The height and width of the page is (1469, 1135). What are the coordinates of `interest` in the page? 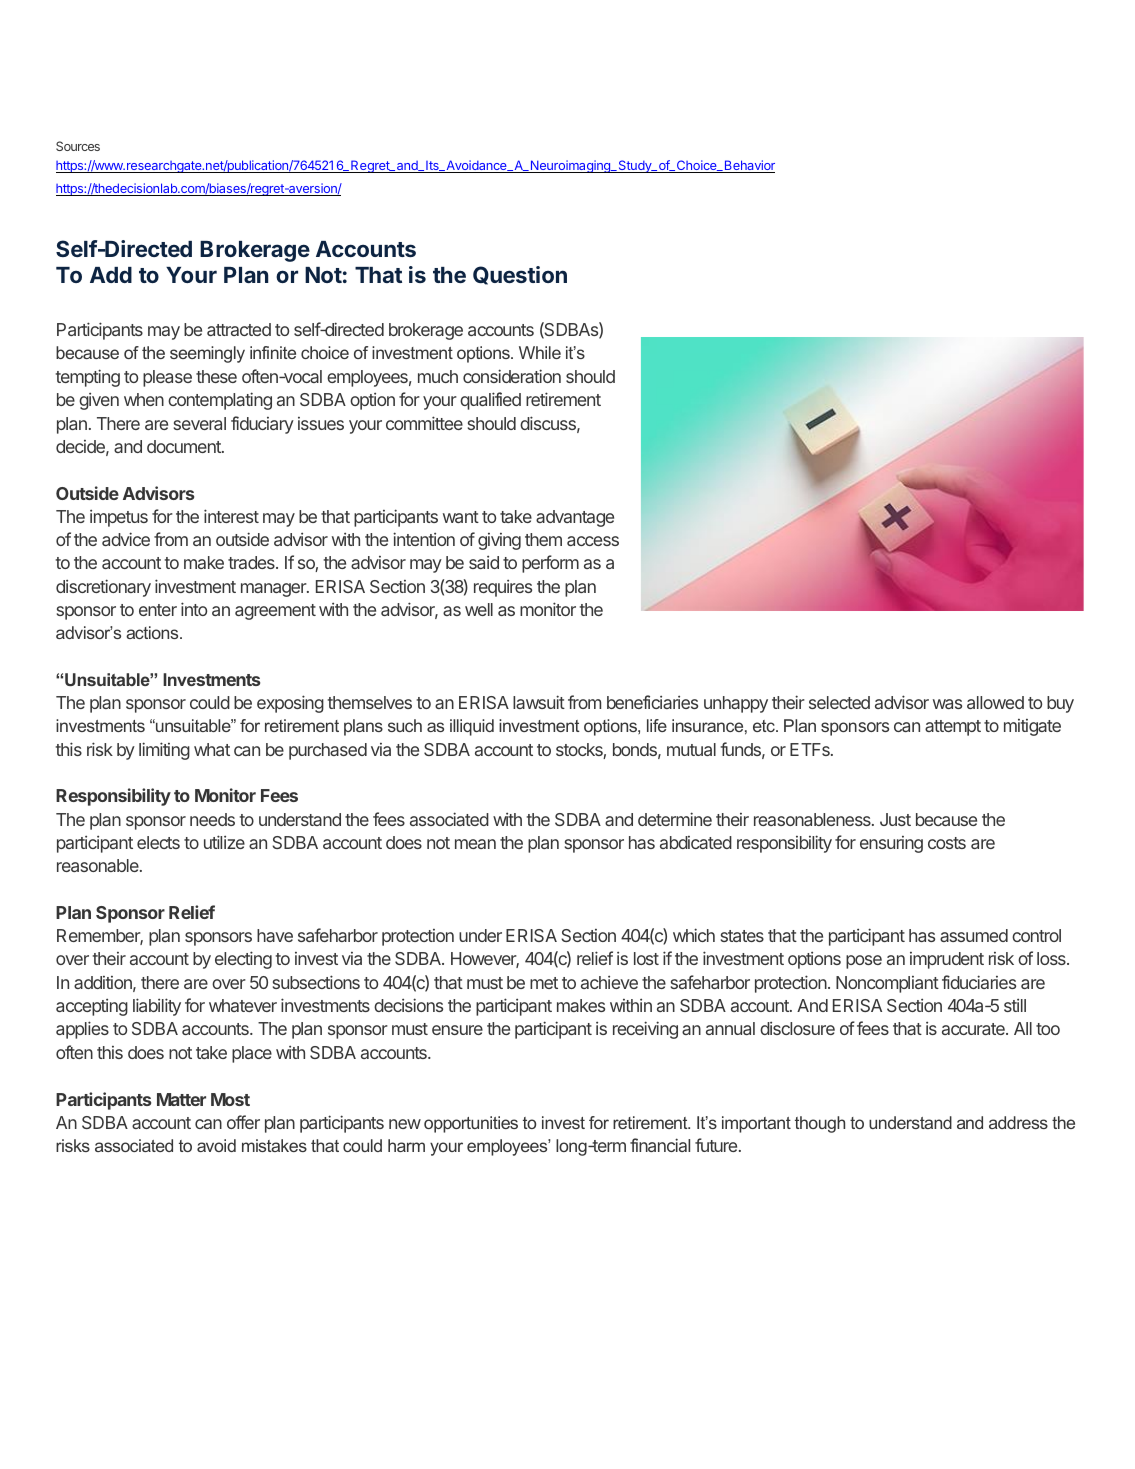 It's located at (231, 516).
